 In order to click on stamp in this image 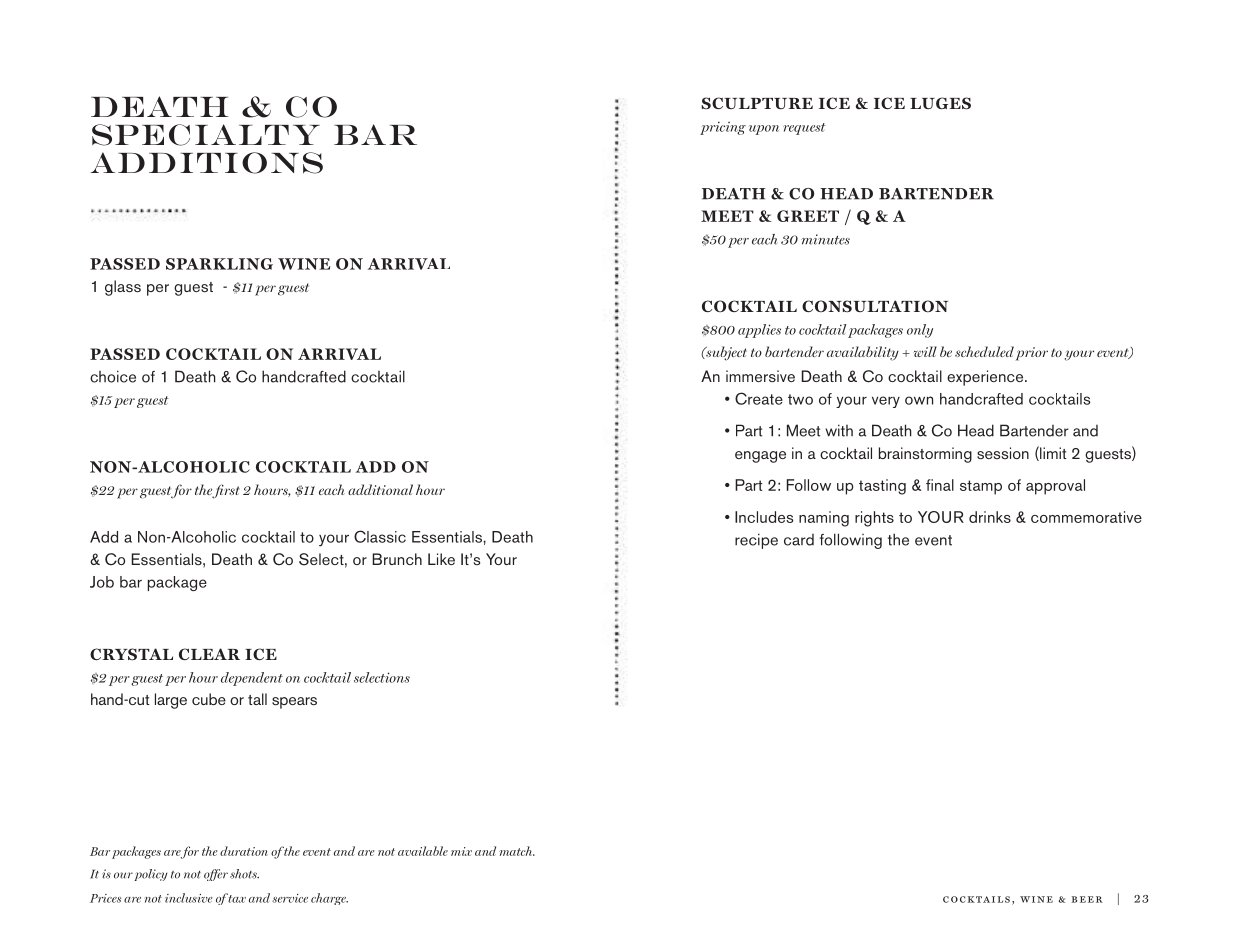, I will do `click(981, 487)`.
